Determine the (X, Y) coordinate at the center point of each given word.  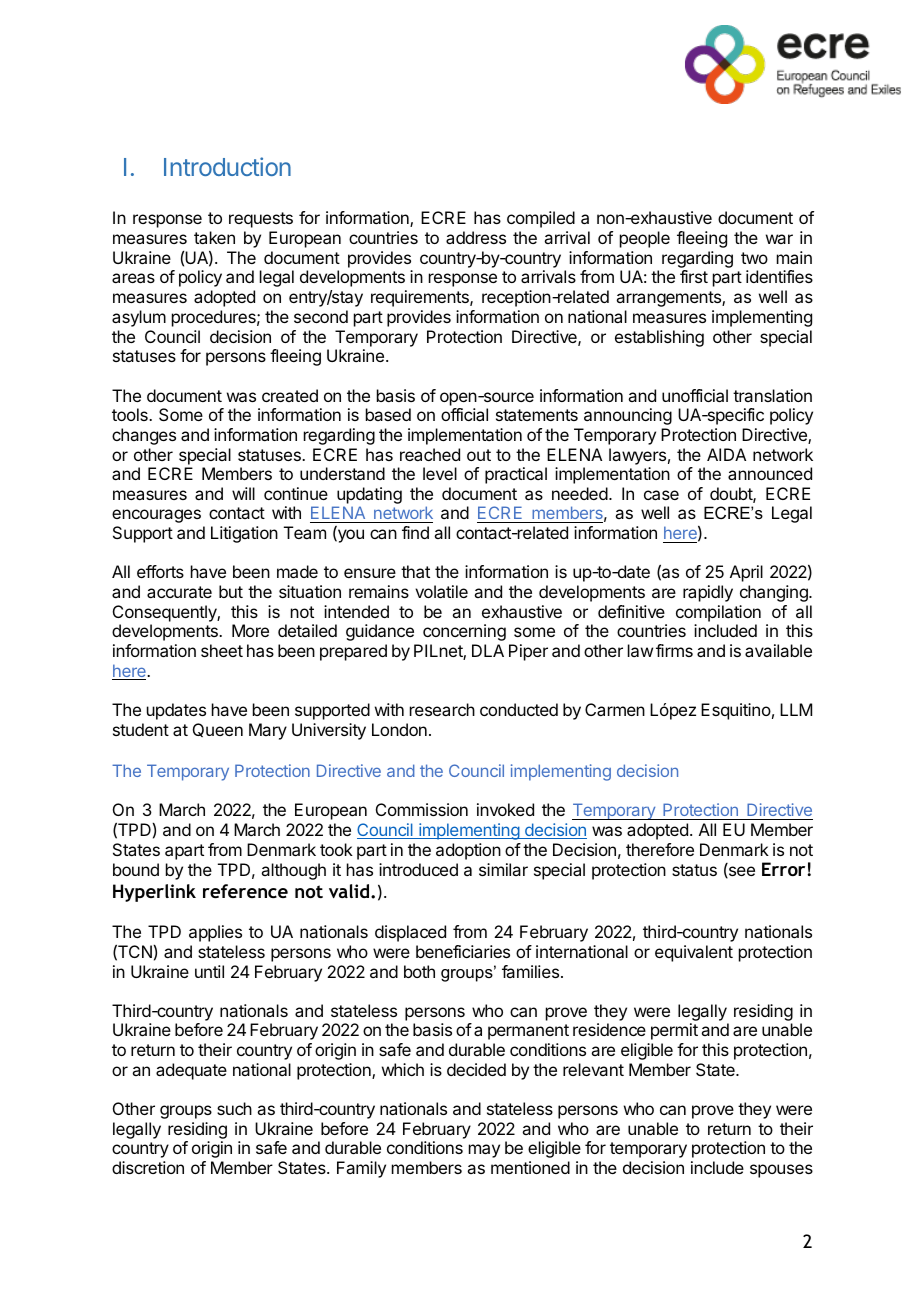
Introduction (227, 166)
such (234, 1108)
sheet (222, 650)
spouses (781, 1171)
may (484, 1151)
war (779, 239)
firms (674, 650)
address (476, 237)
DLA (488, 650)
